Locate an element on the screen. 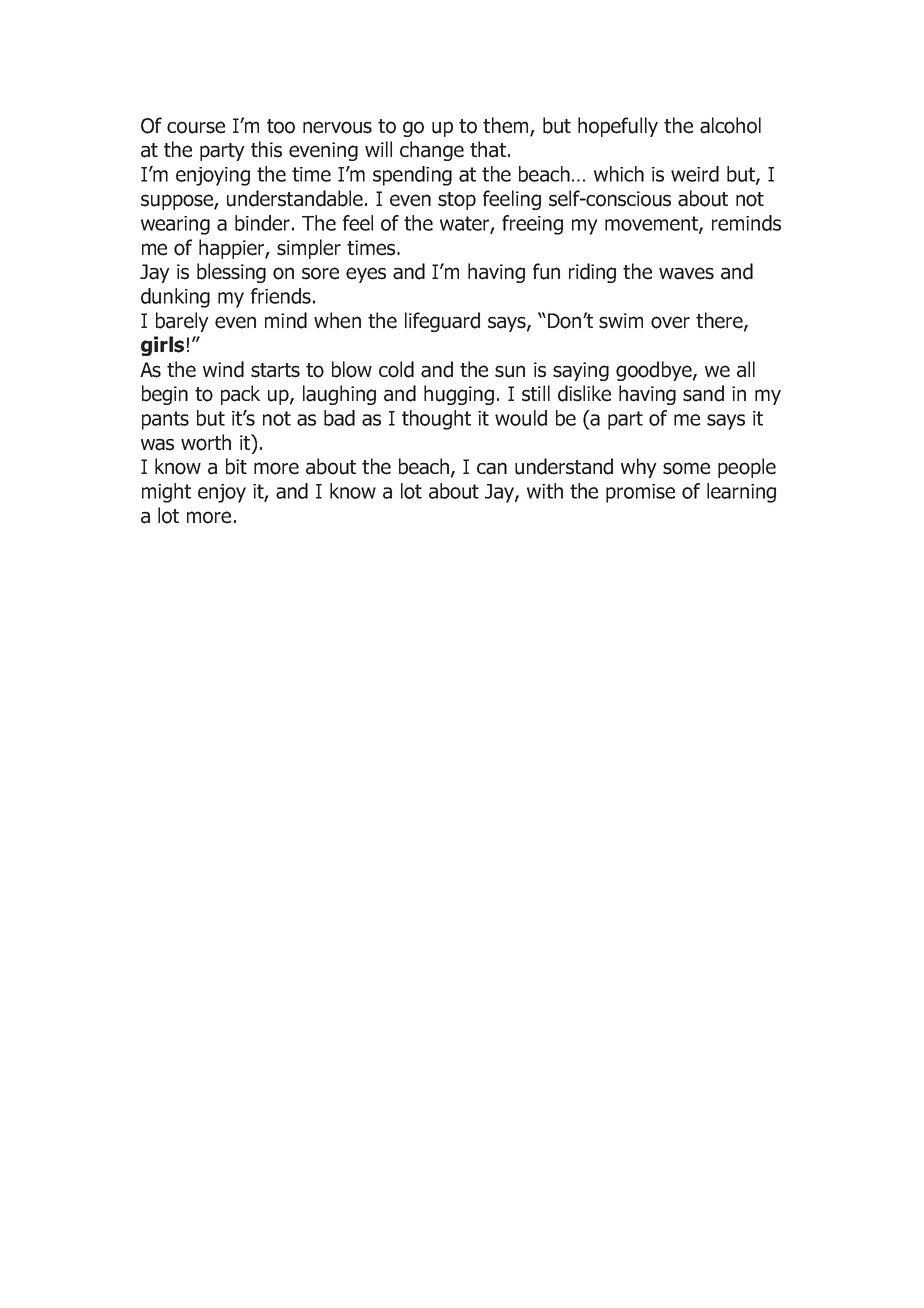  wearing is located at coordinates (175, 225).
